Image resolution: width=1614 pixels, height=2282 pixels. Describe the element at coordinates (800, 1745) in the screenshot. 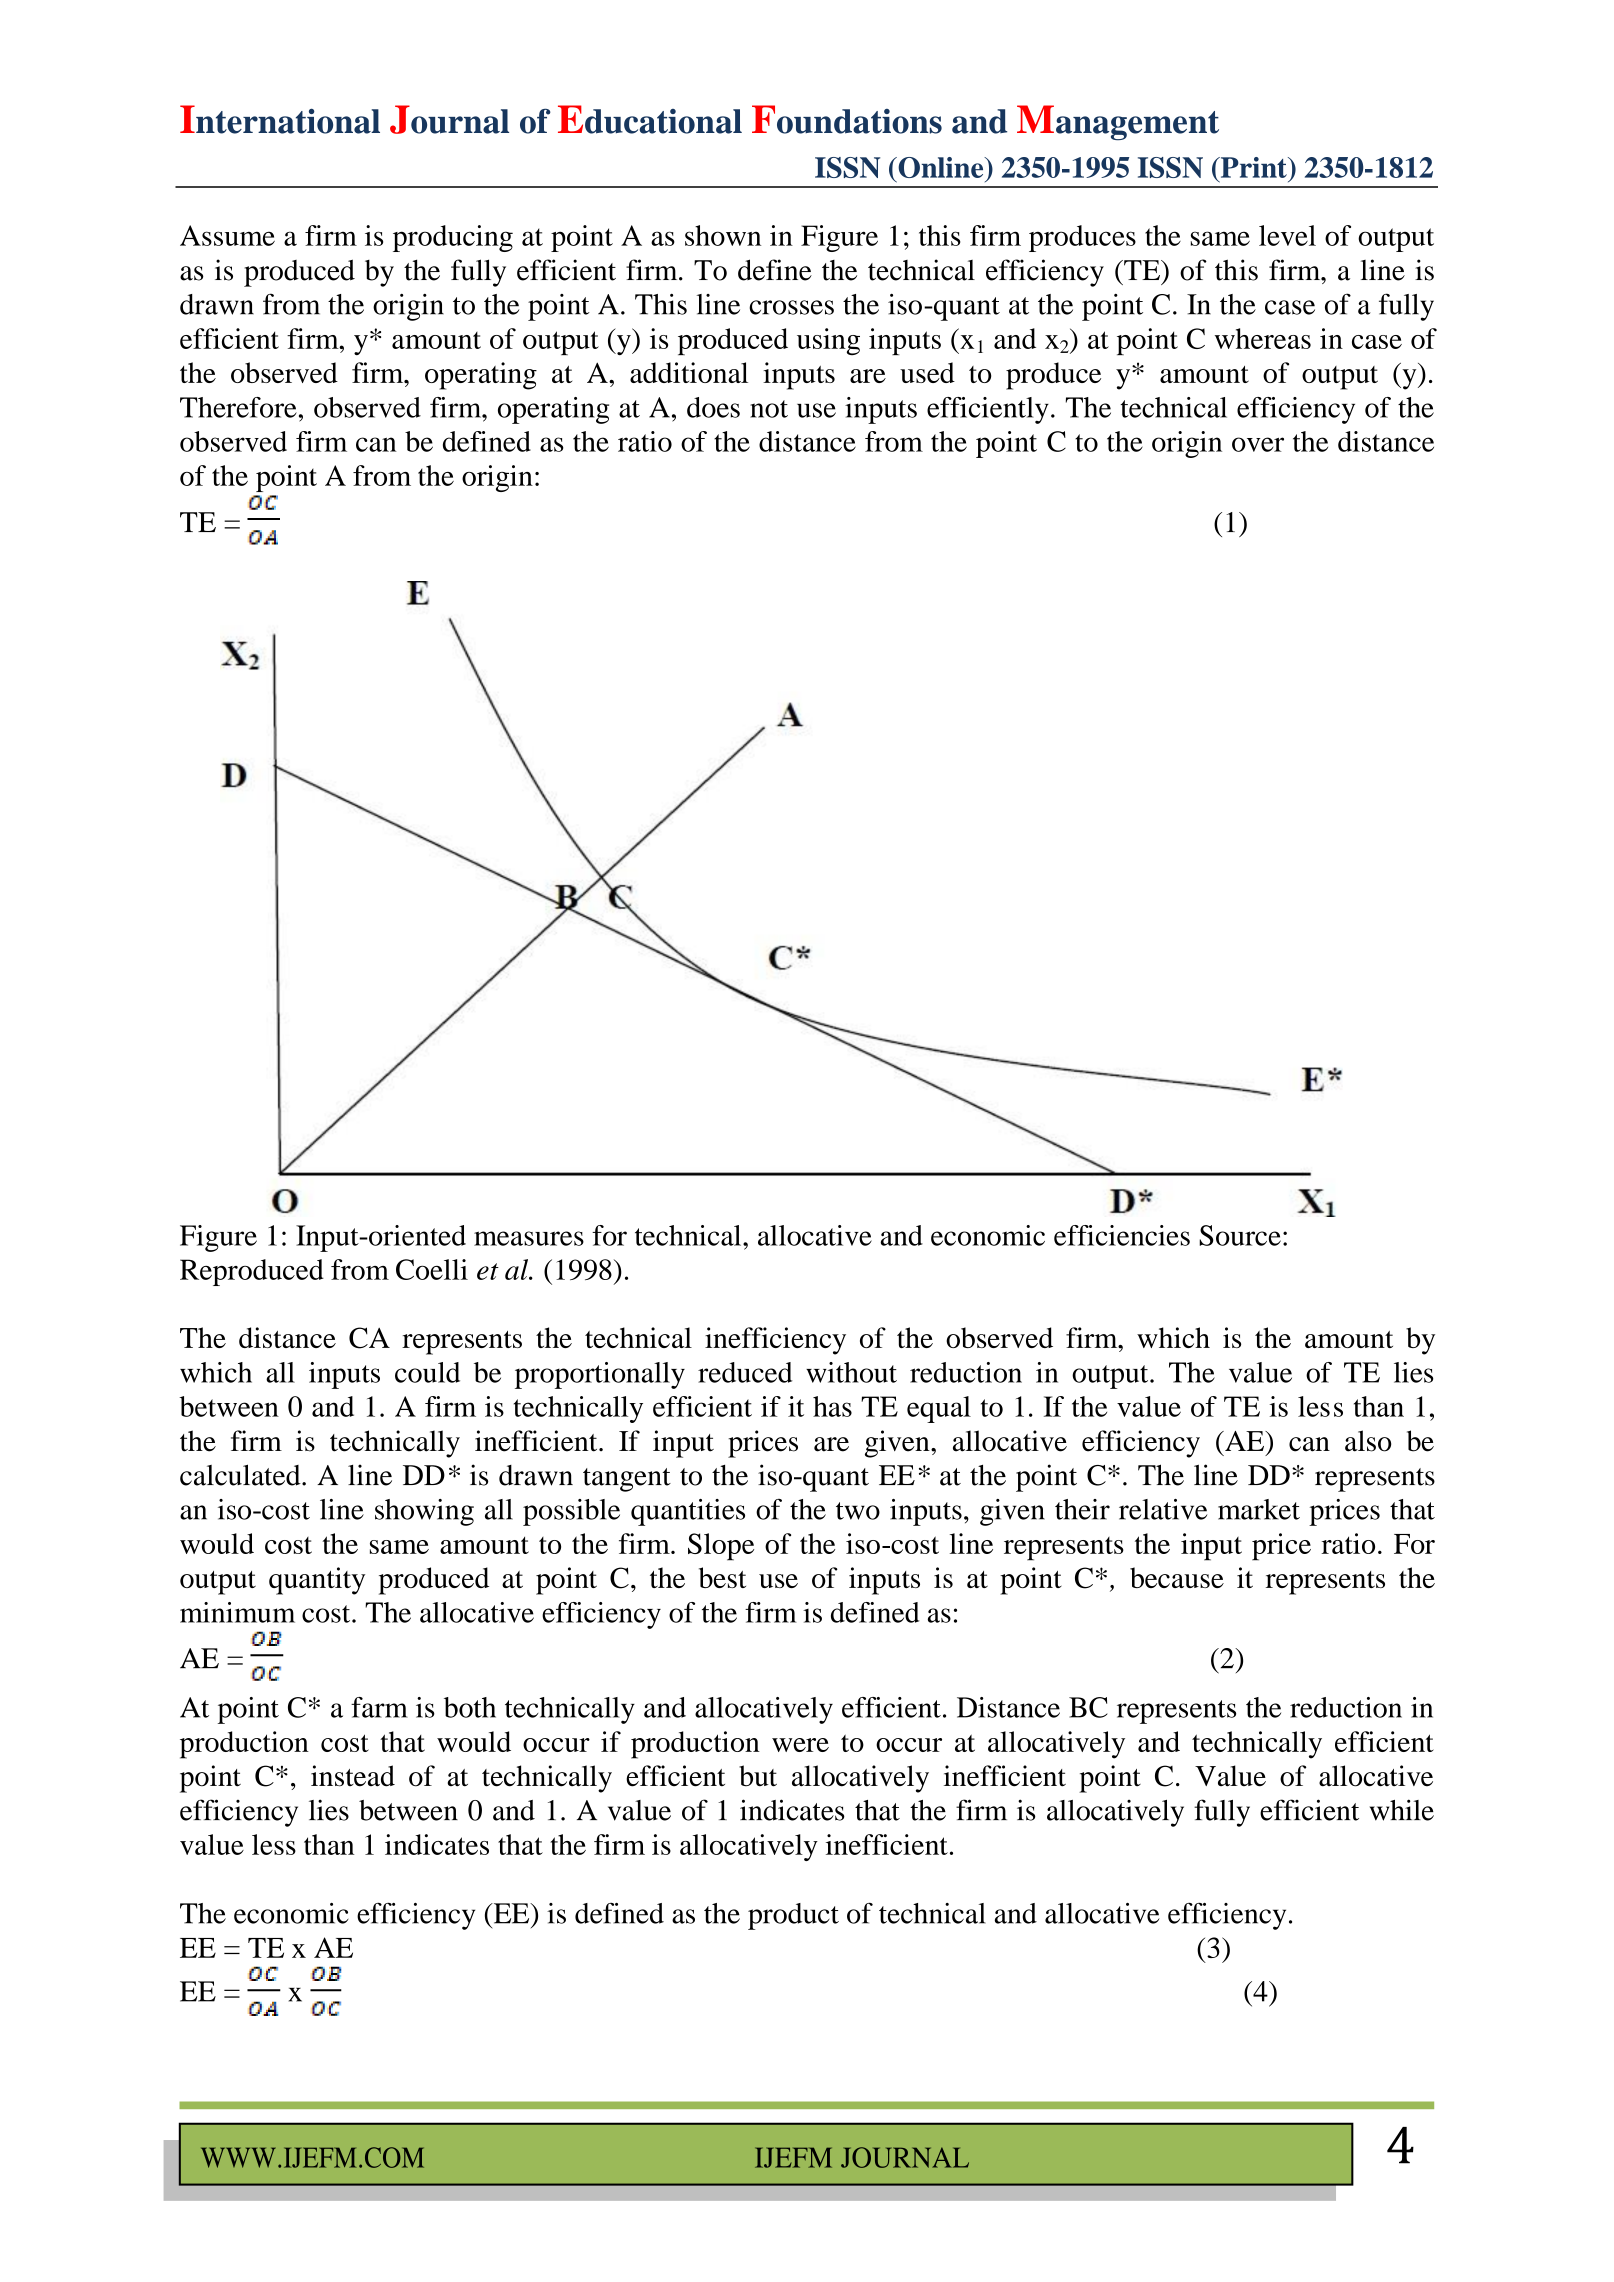

I see `were` at that location.
